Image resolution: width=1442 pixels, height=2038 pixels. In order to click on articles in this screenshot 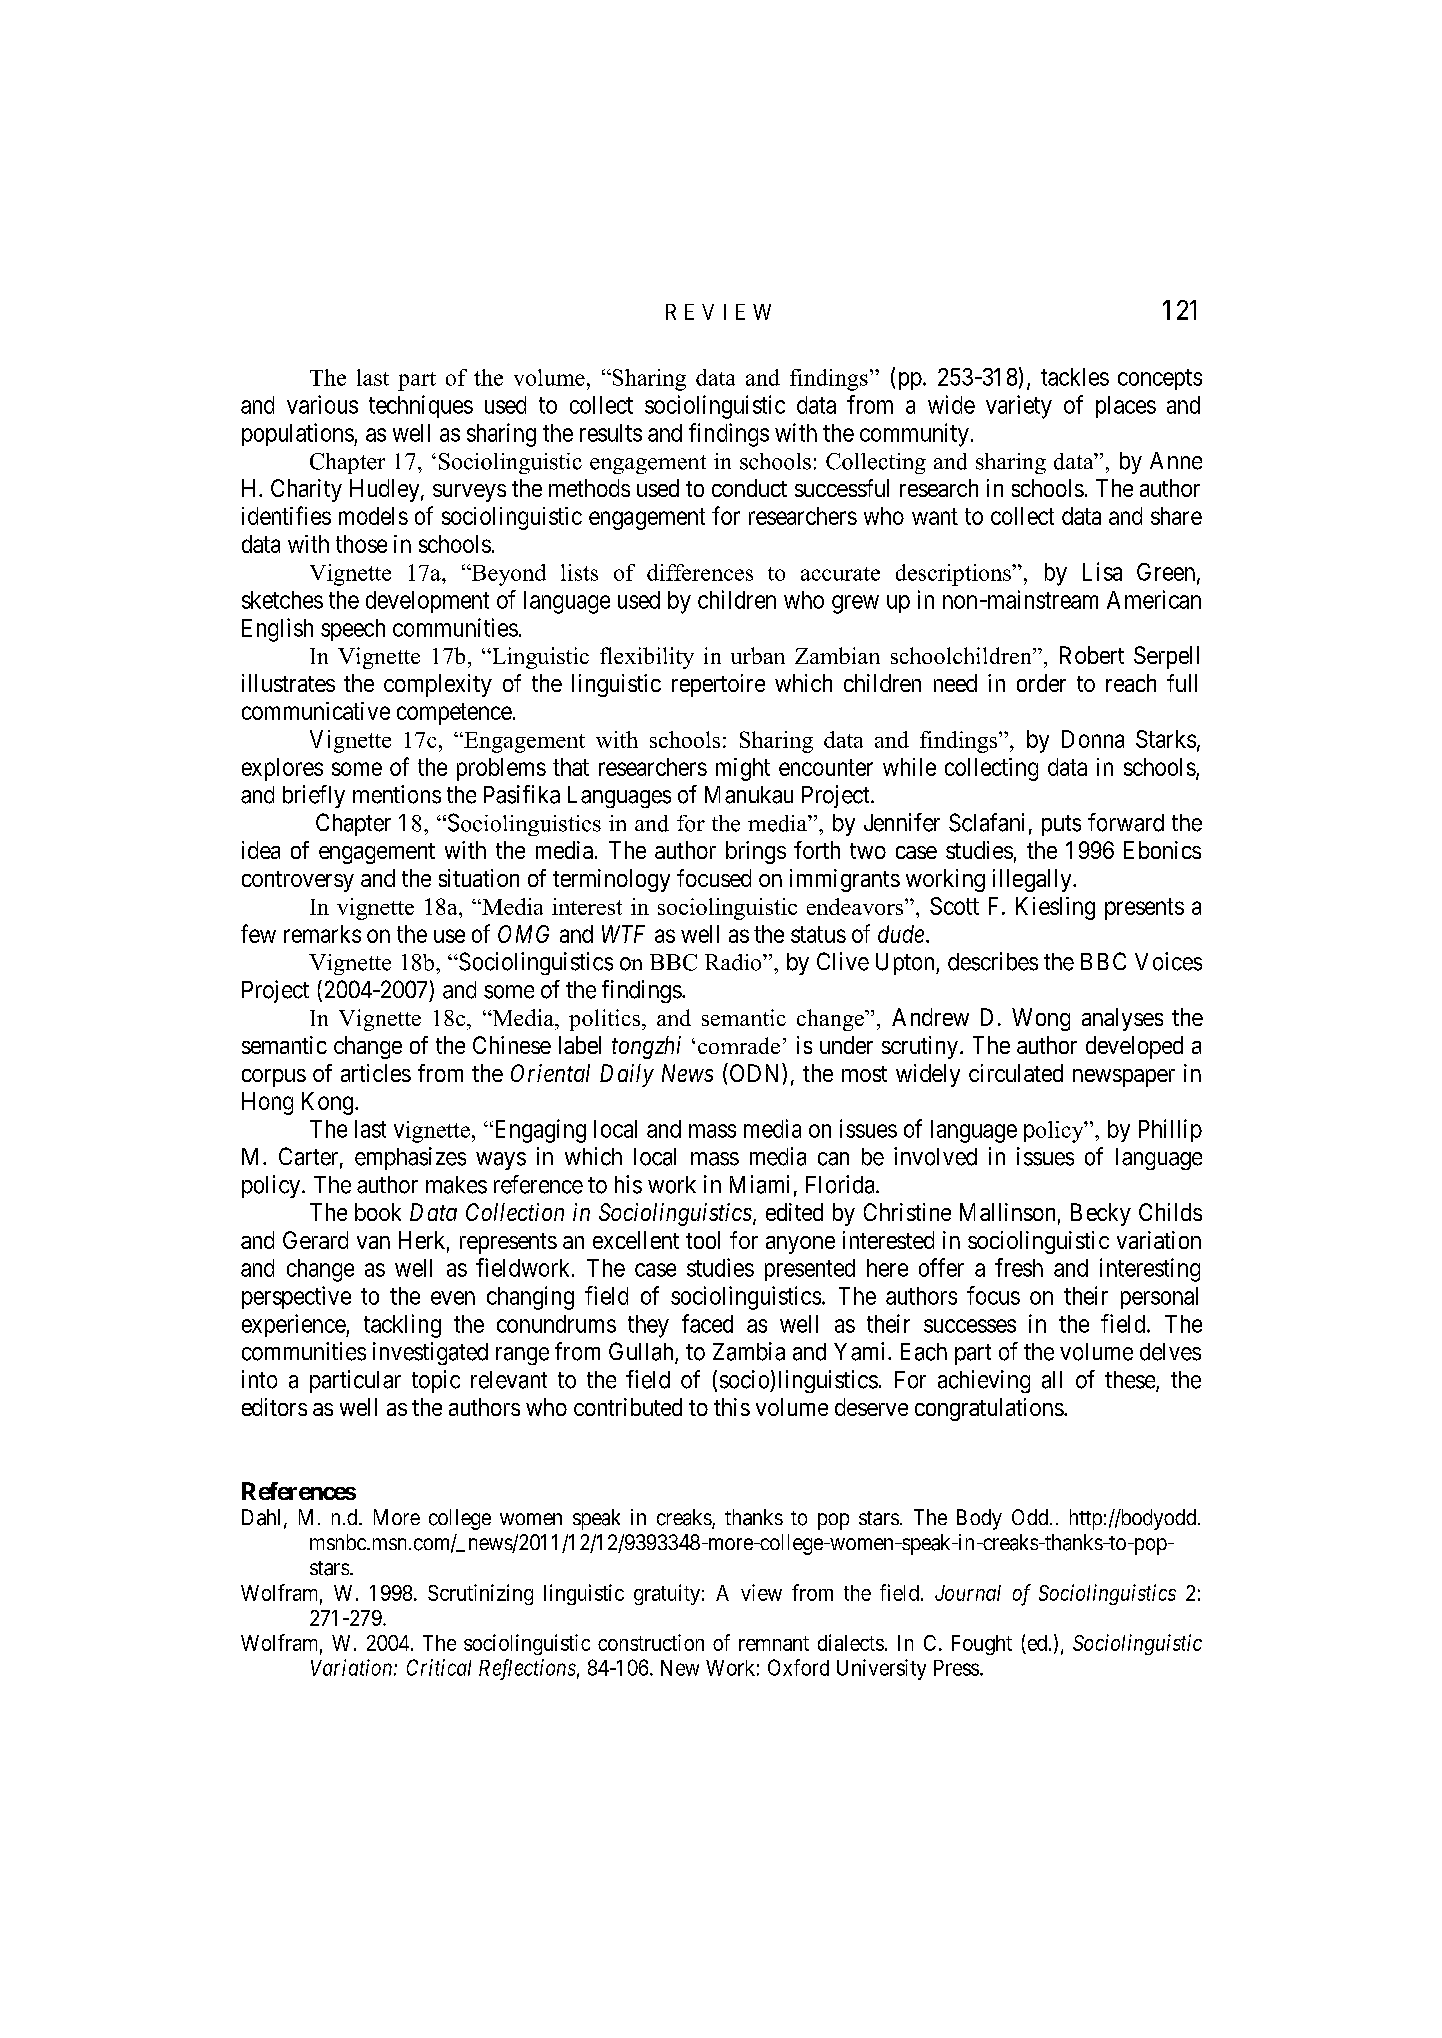, I will do `click(376, 1073)`.
